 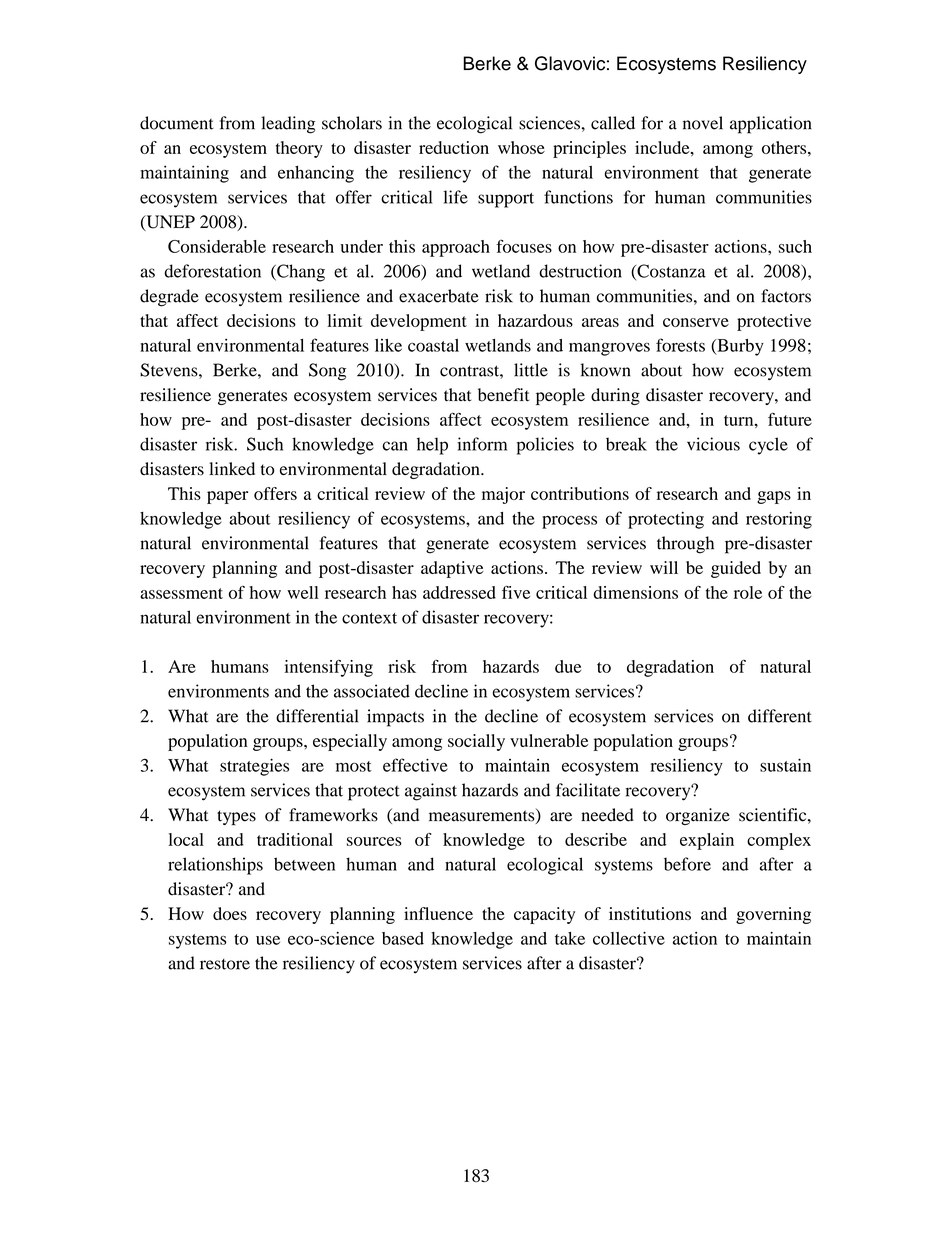 I want to click on socially, so click(x=476, y=742).
